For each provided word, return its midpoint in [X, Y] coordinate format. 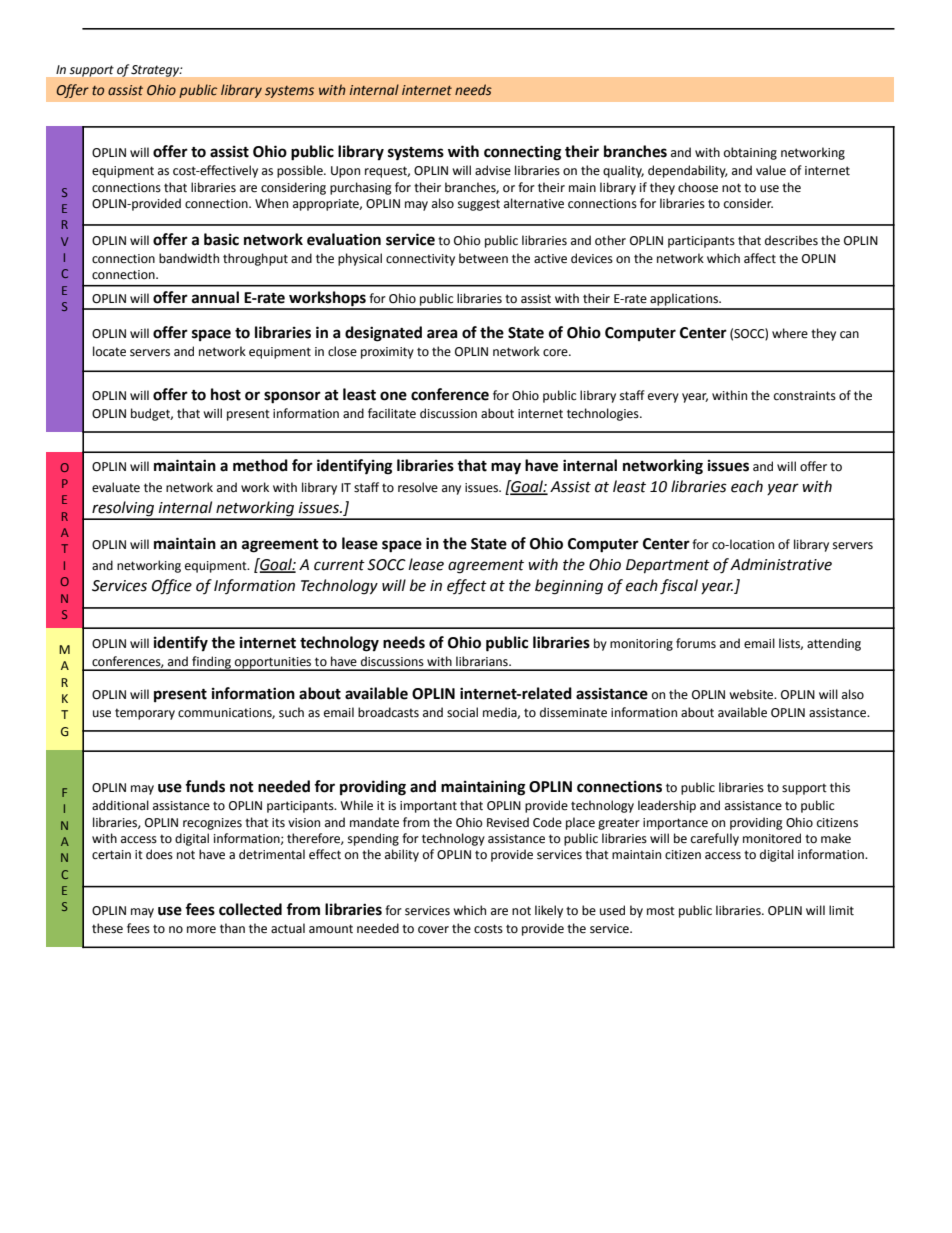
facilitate [392, 413]
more [201, 930]
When [271, 203]
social [462, 712]
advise [493, 170]
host [226, 394]
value [771, 170]
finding [211, 663]
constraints [805, 396]
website [752, 694]
